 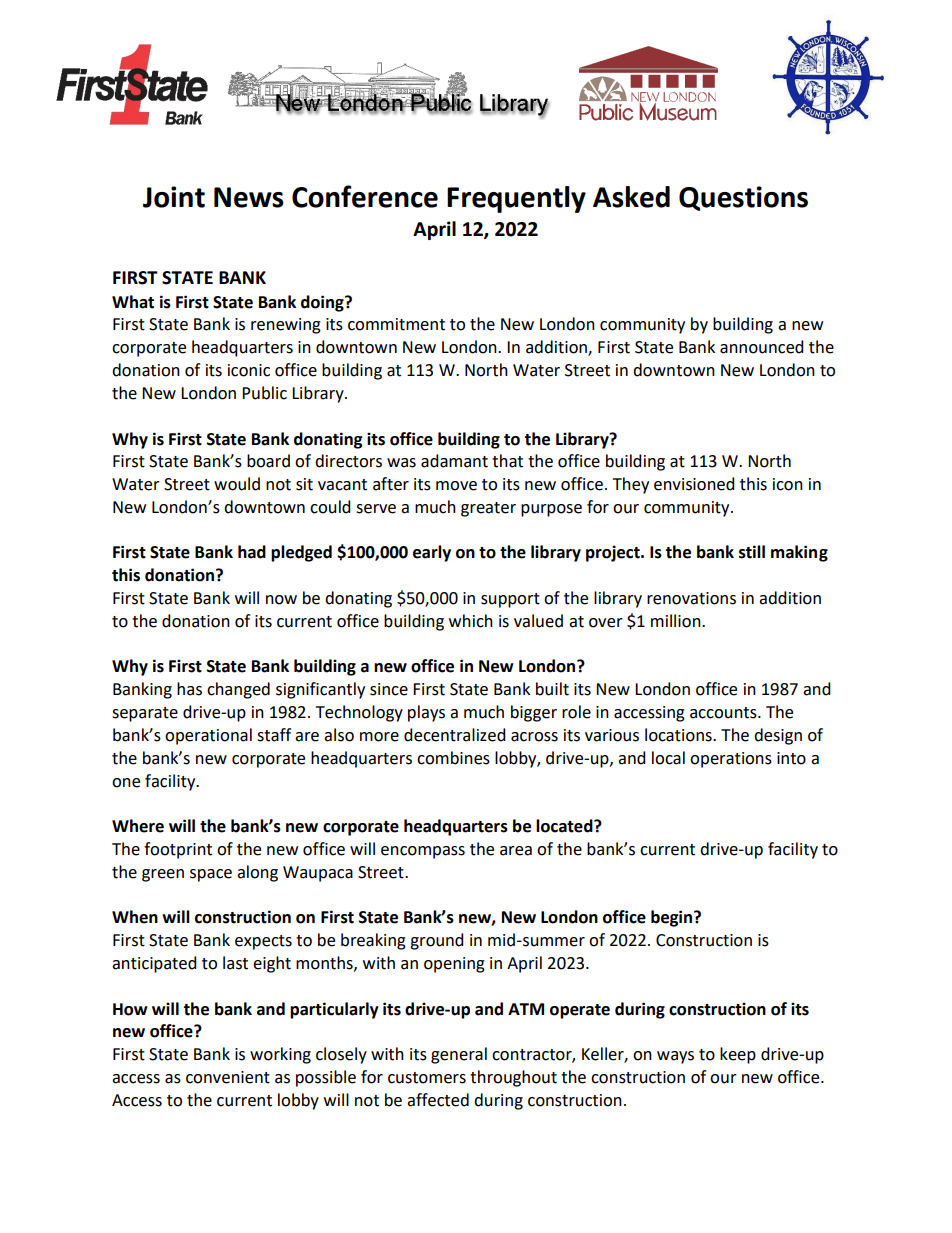 What do you see at coordinates (454, 461) in the screenshot?
I see `adamant` at bounding box center [454, 461].
